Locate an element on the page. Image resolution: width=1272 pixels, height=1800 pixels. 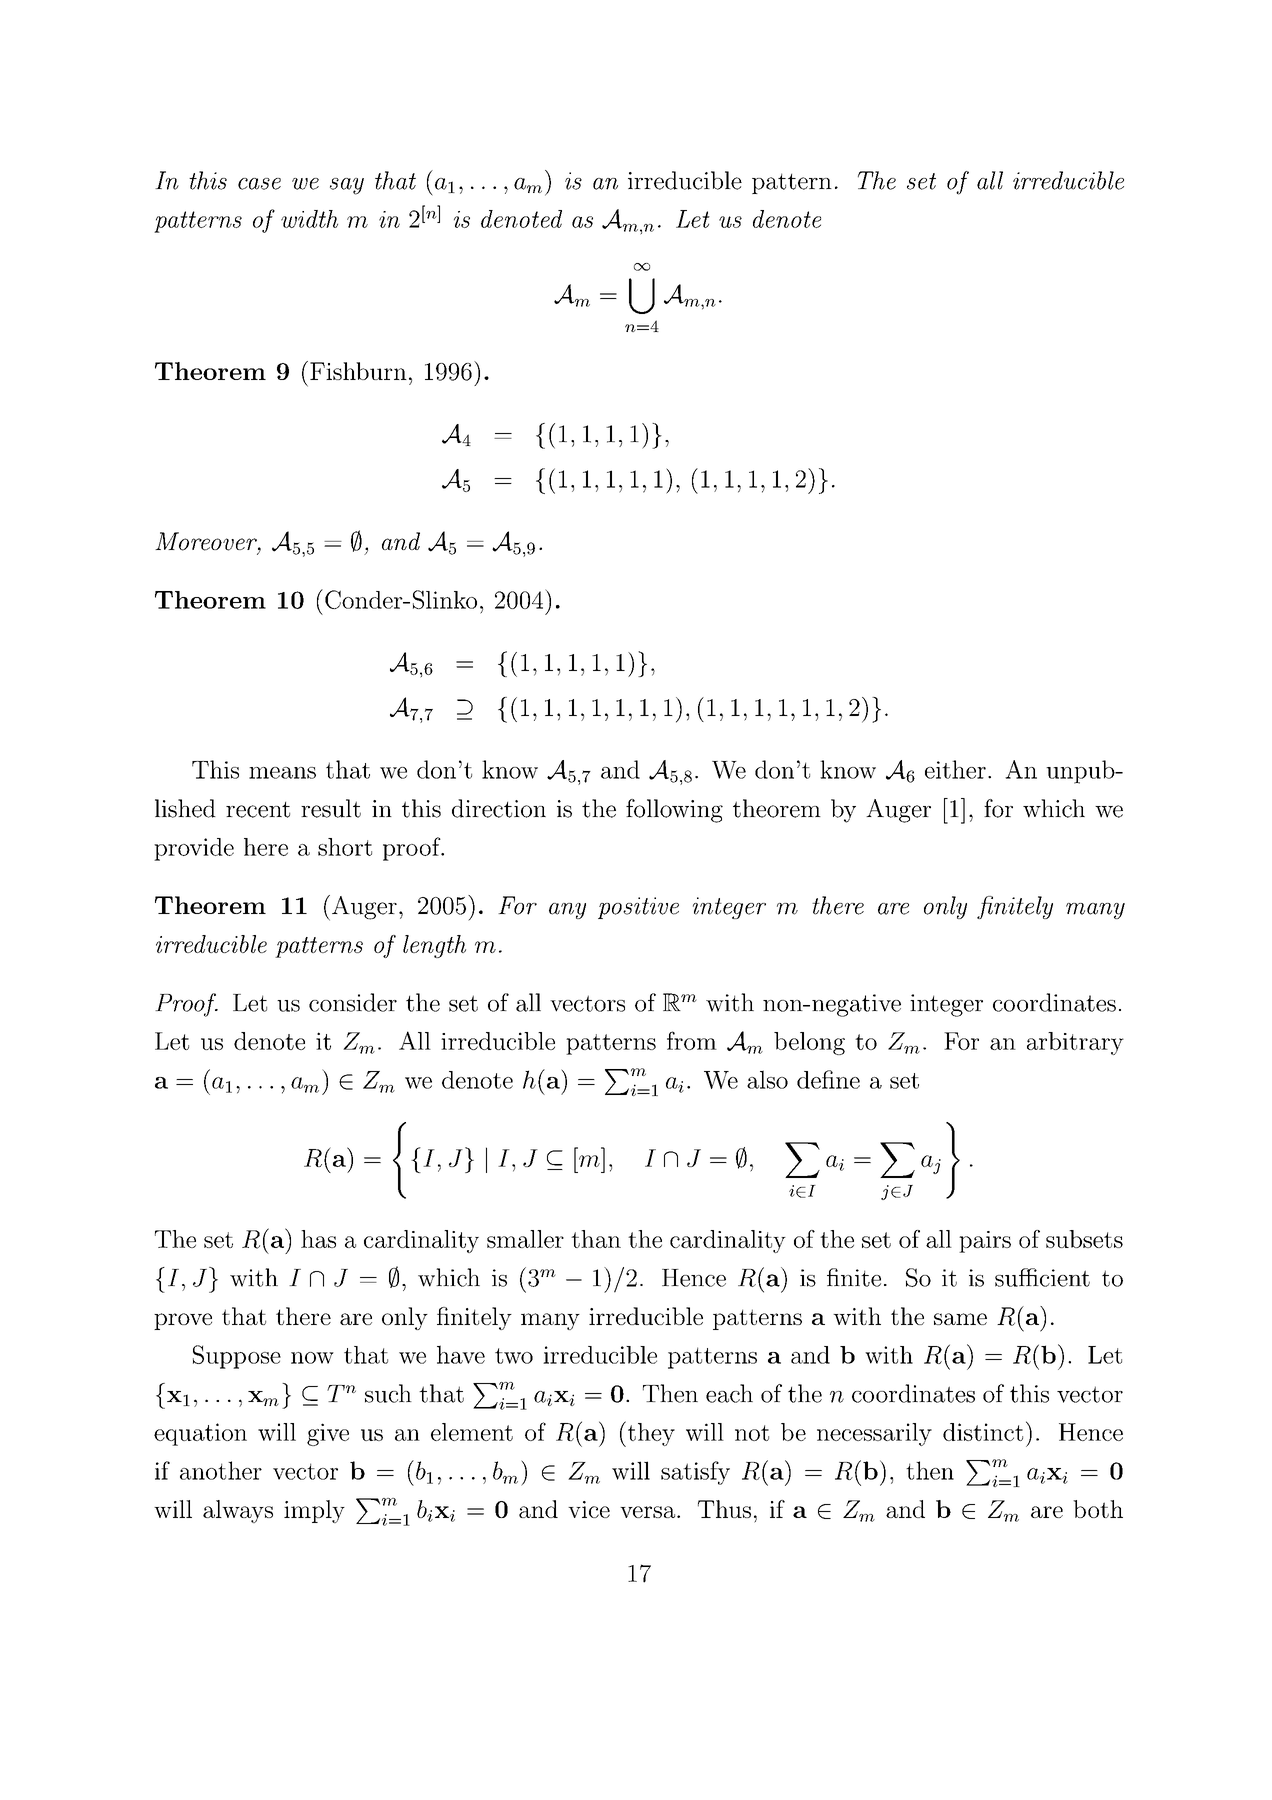
width is located at coordinates (309, 219).
